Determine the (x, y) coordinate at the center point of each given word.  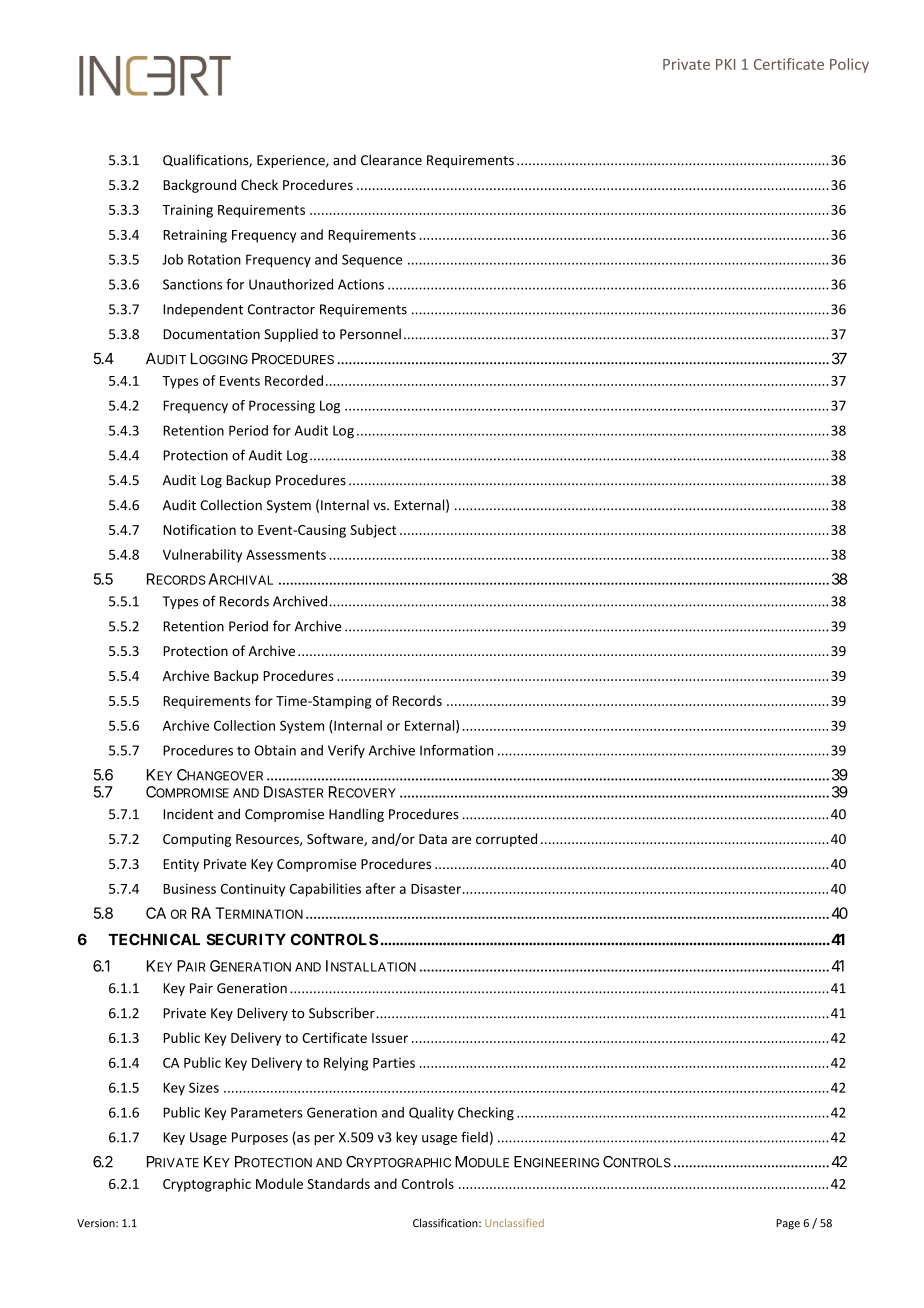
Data (433, 839)
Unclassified (514, 1223)
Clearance (391, 160)
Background (199, 186)
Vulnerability (202, 556)
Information (456, 750)
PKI (725, 64)
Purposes (260, 1138)
